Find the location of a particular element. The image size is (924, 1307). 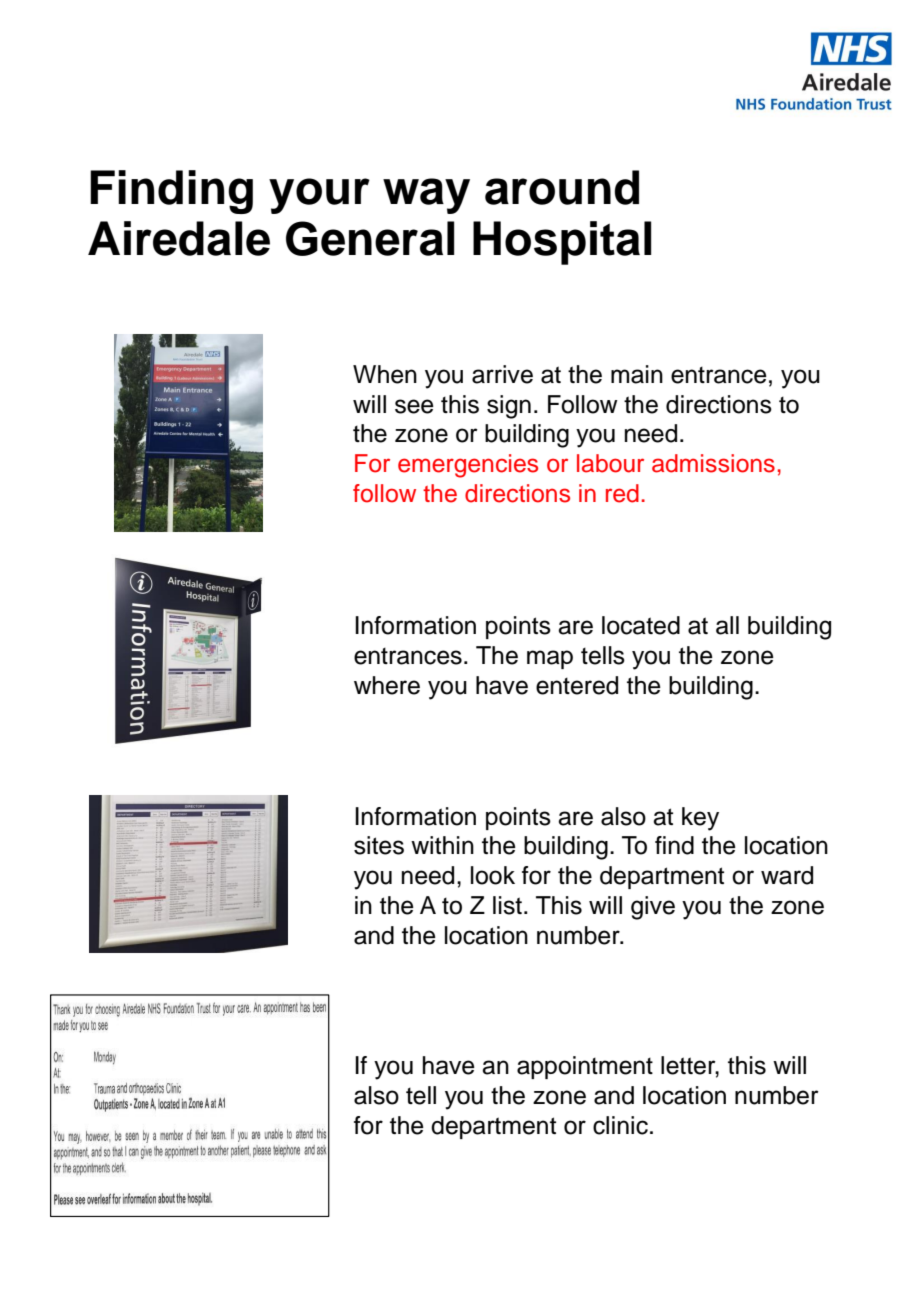

Hospital is located at coordinates (562, 243).
